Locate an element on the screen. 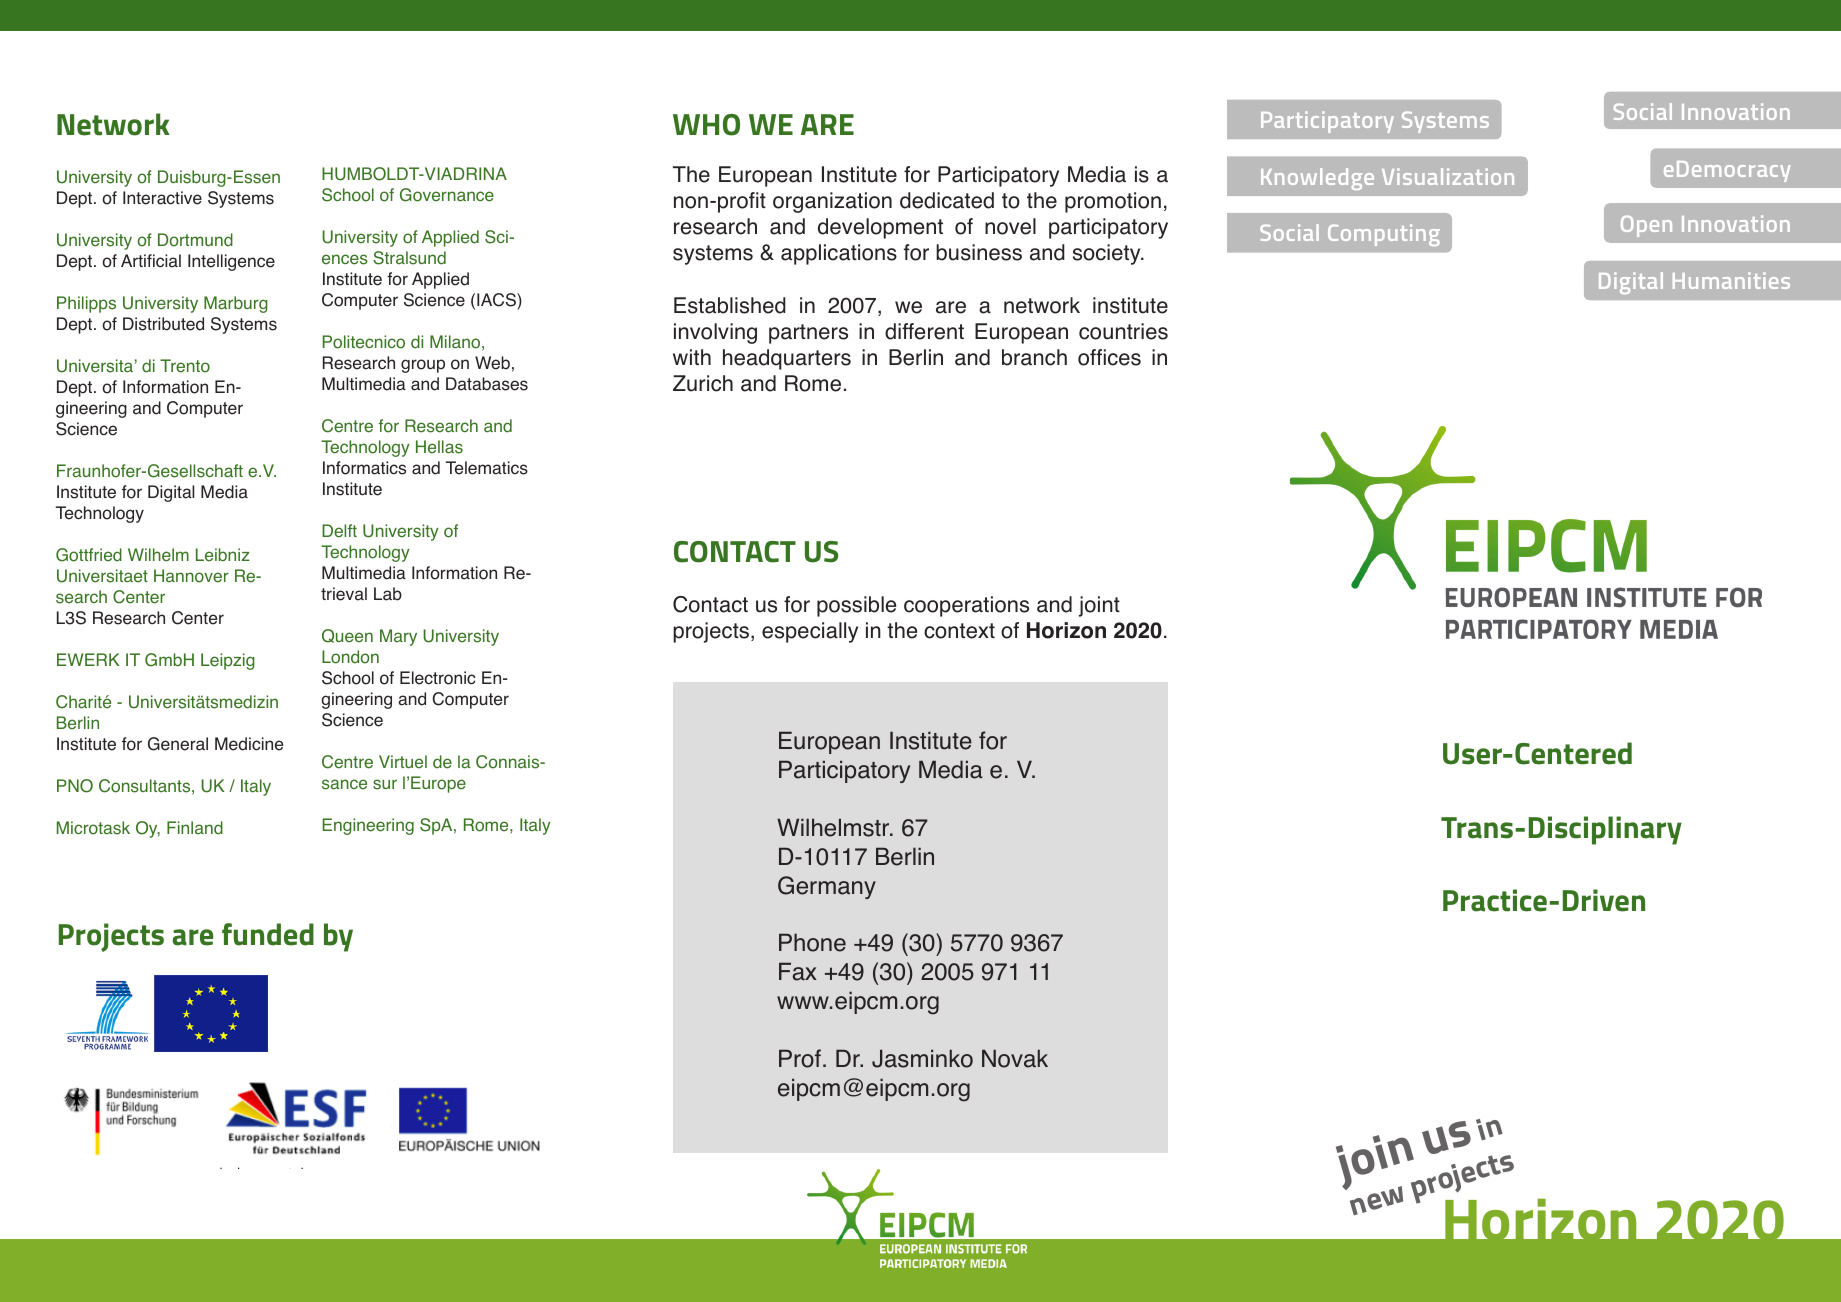 This screenshot has width=1841, height=1302. Zurich is located at coordinates (703, 383).
